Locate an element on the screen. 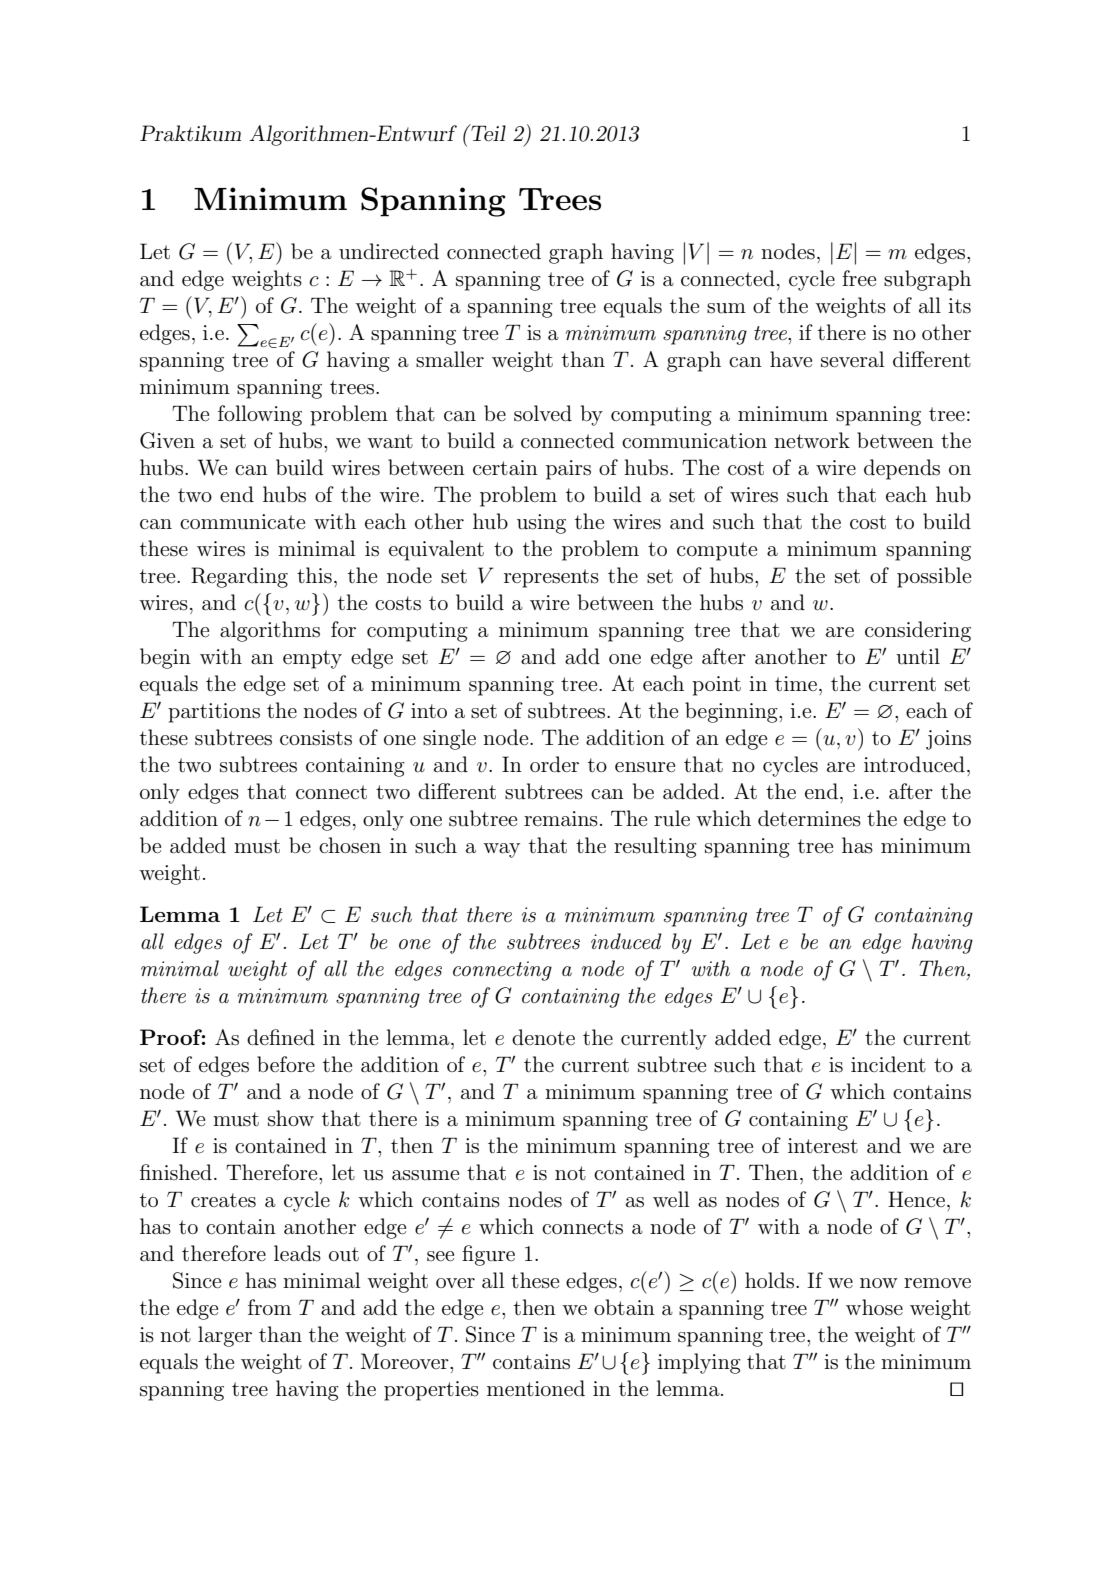 This screenshot has height=1574, width=1113. smaller is located at coordinates (450, 359).
